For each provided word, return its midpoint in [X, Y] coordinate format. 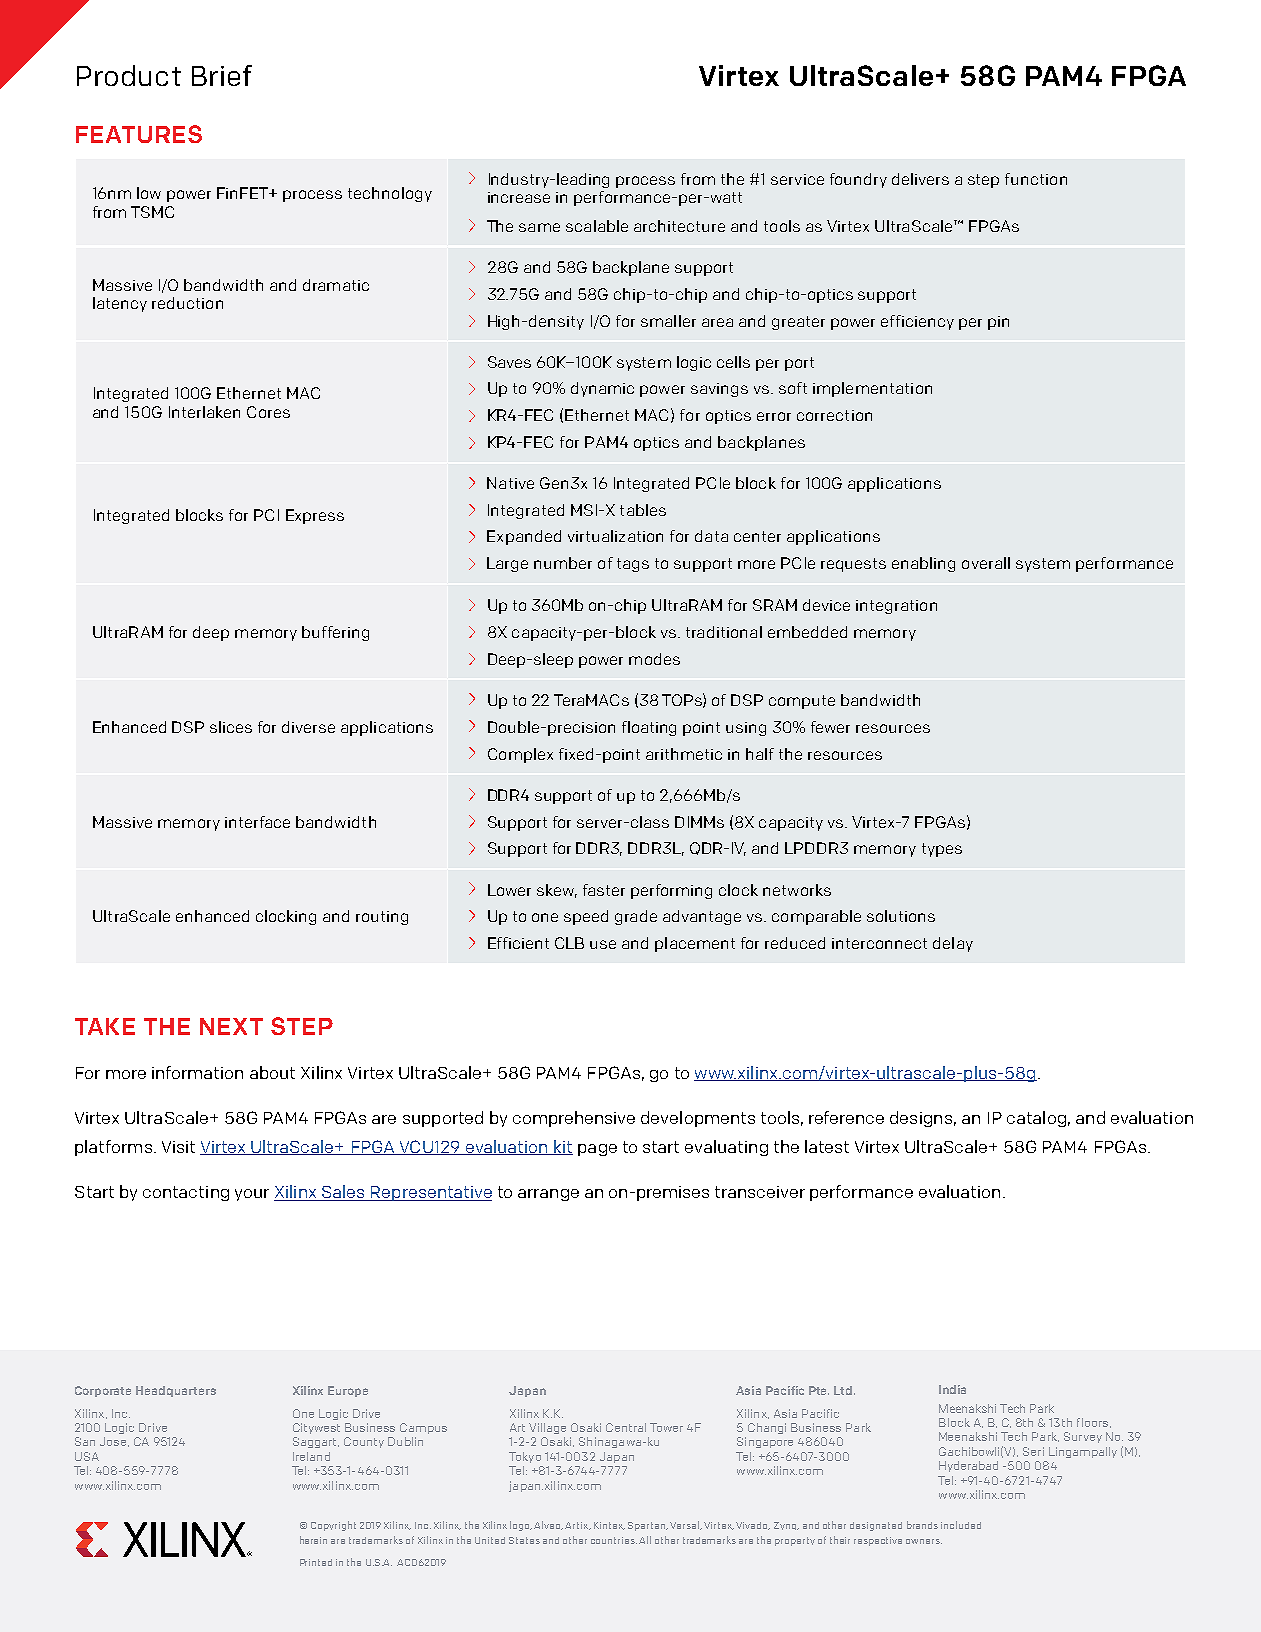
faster [604, 890]
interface [257, 822]
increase [519, 197]
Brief [222, 75]
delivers [920, 179]
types [942, 850]
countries [614, 1540]
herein [313, 1540]
